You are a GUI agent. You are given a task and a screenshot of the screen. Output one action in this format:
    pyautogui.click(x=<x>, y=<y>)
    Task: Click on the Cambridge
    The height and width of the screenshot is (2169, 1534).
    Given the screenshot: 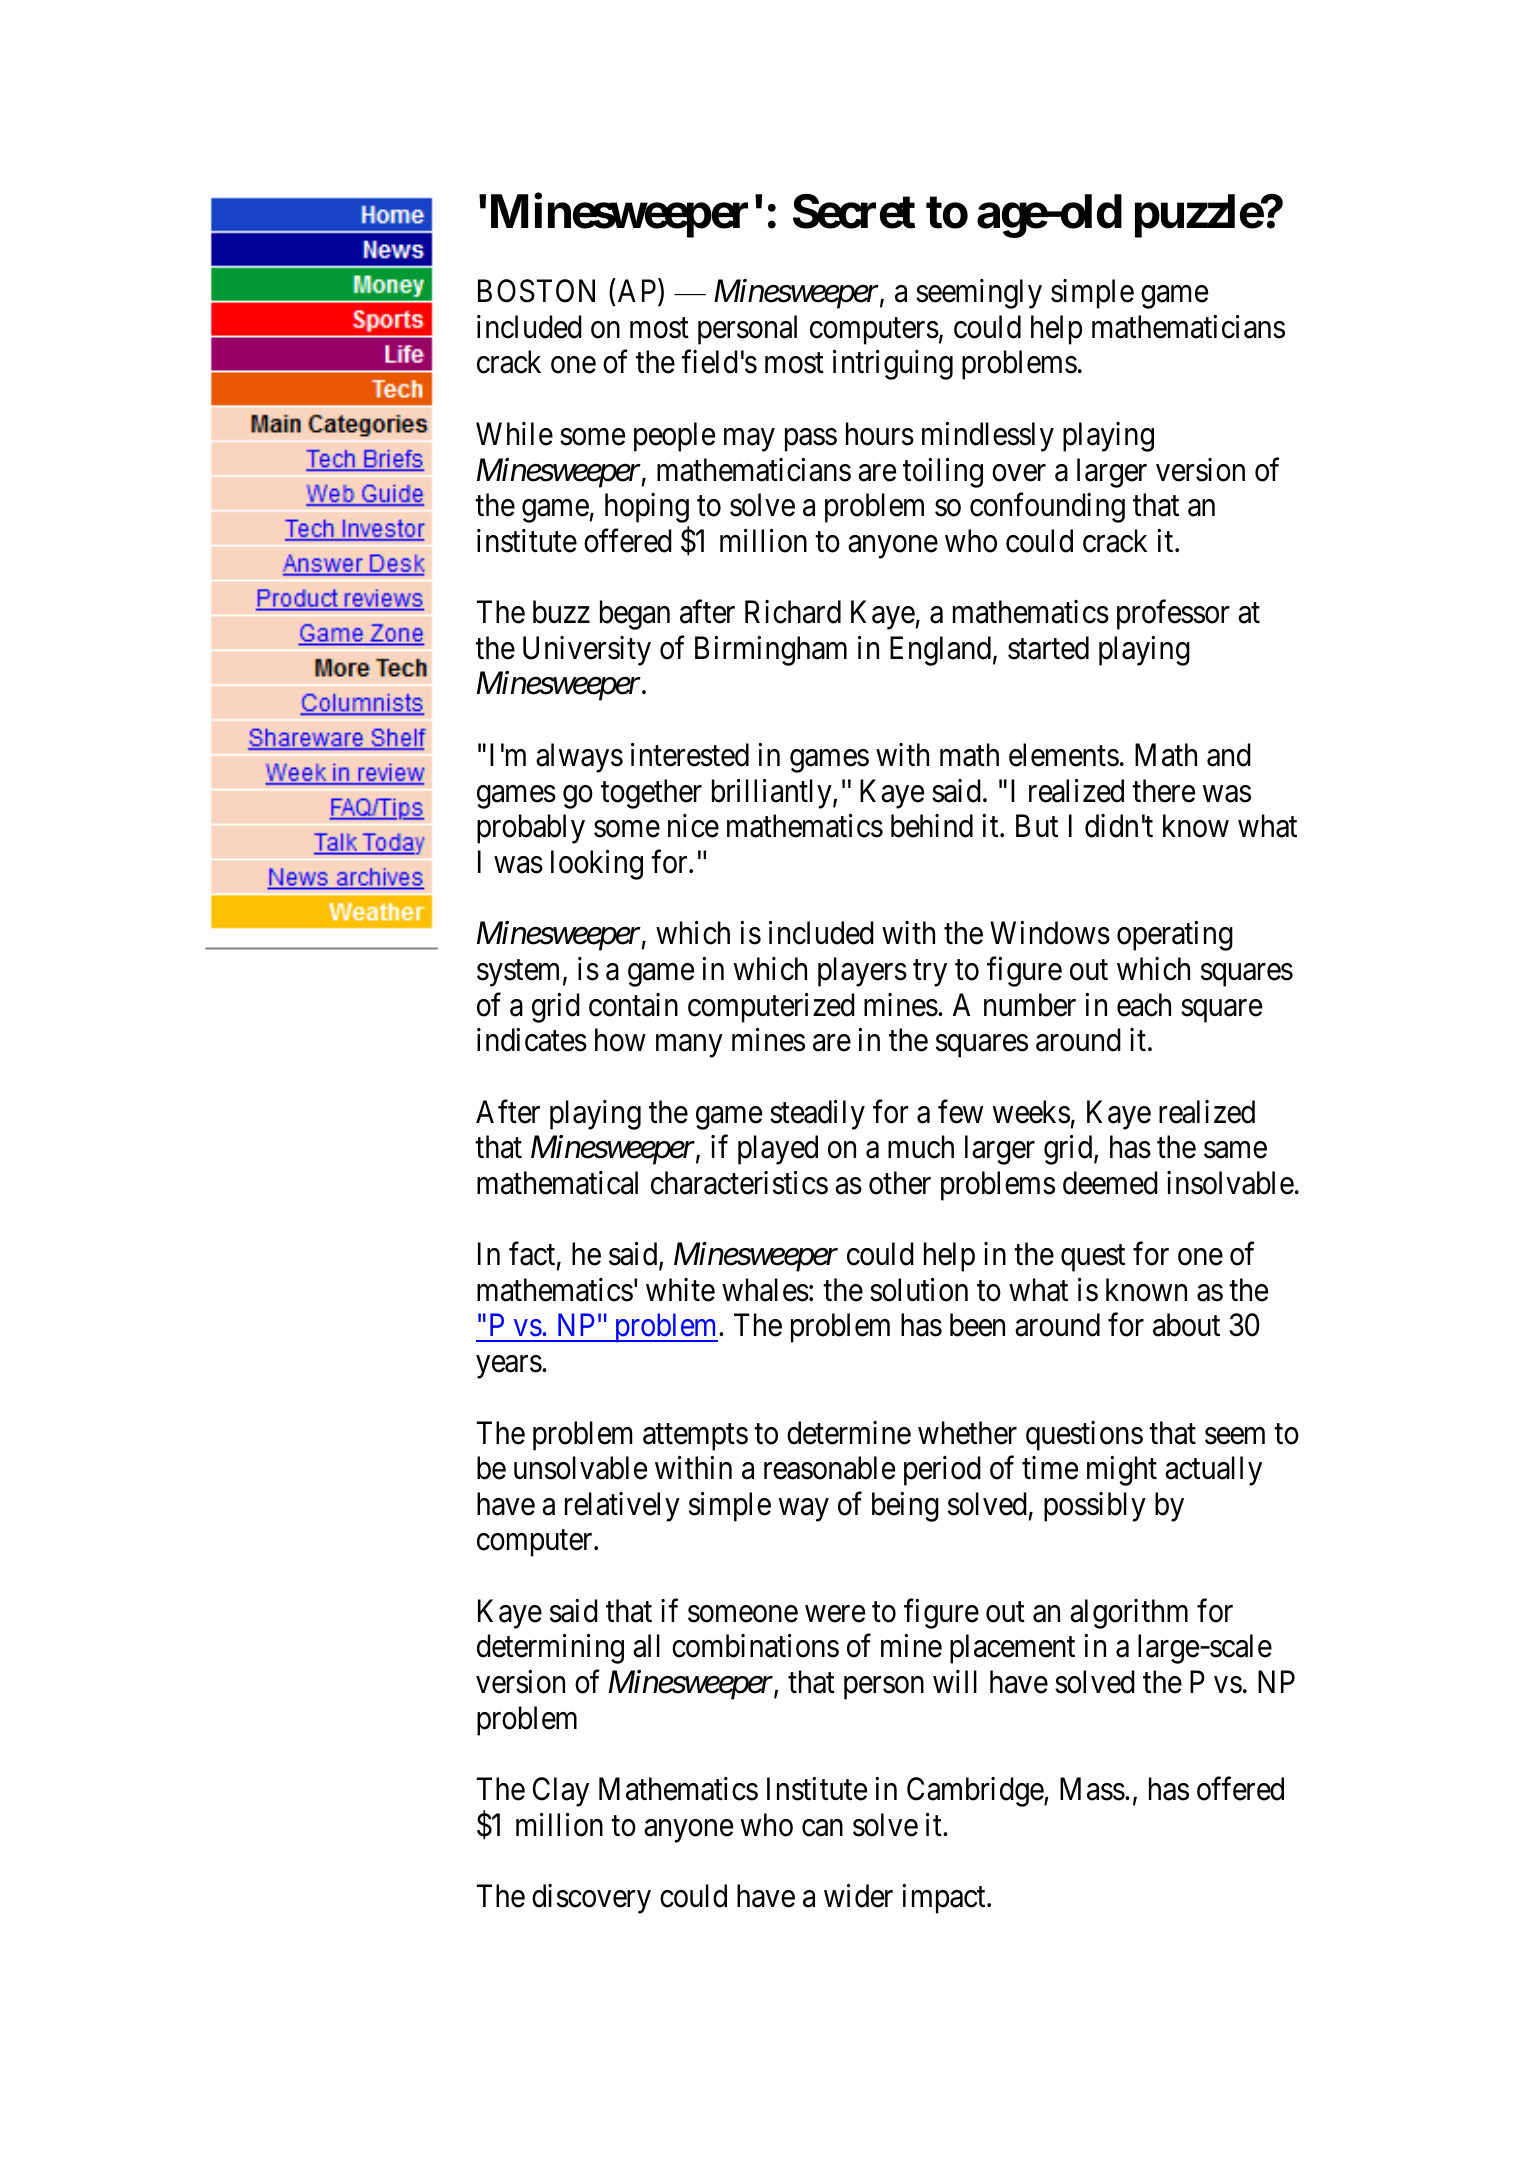 What is the action you would take?
    pyautogui.click(x=976, y=1792)
